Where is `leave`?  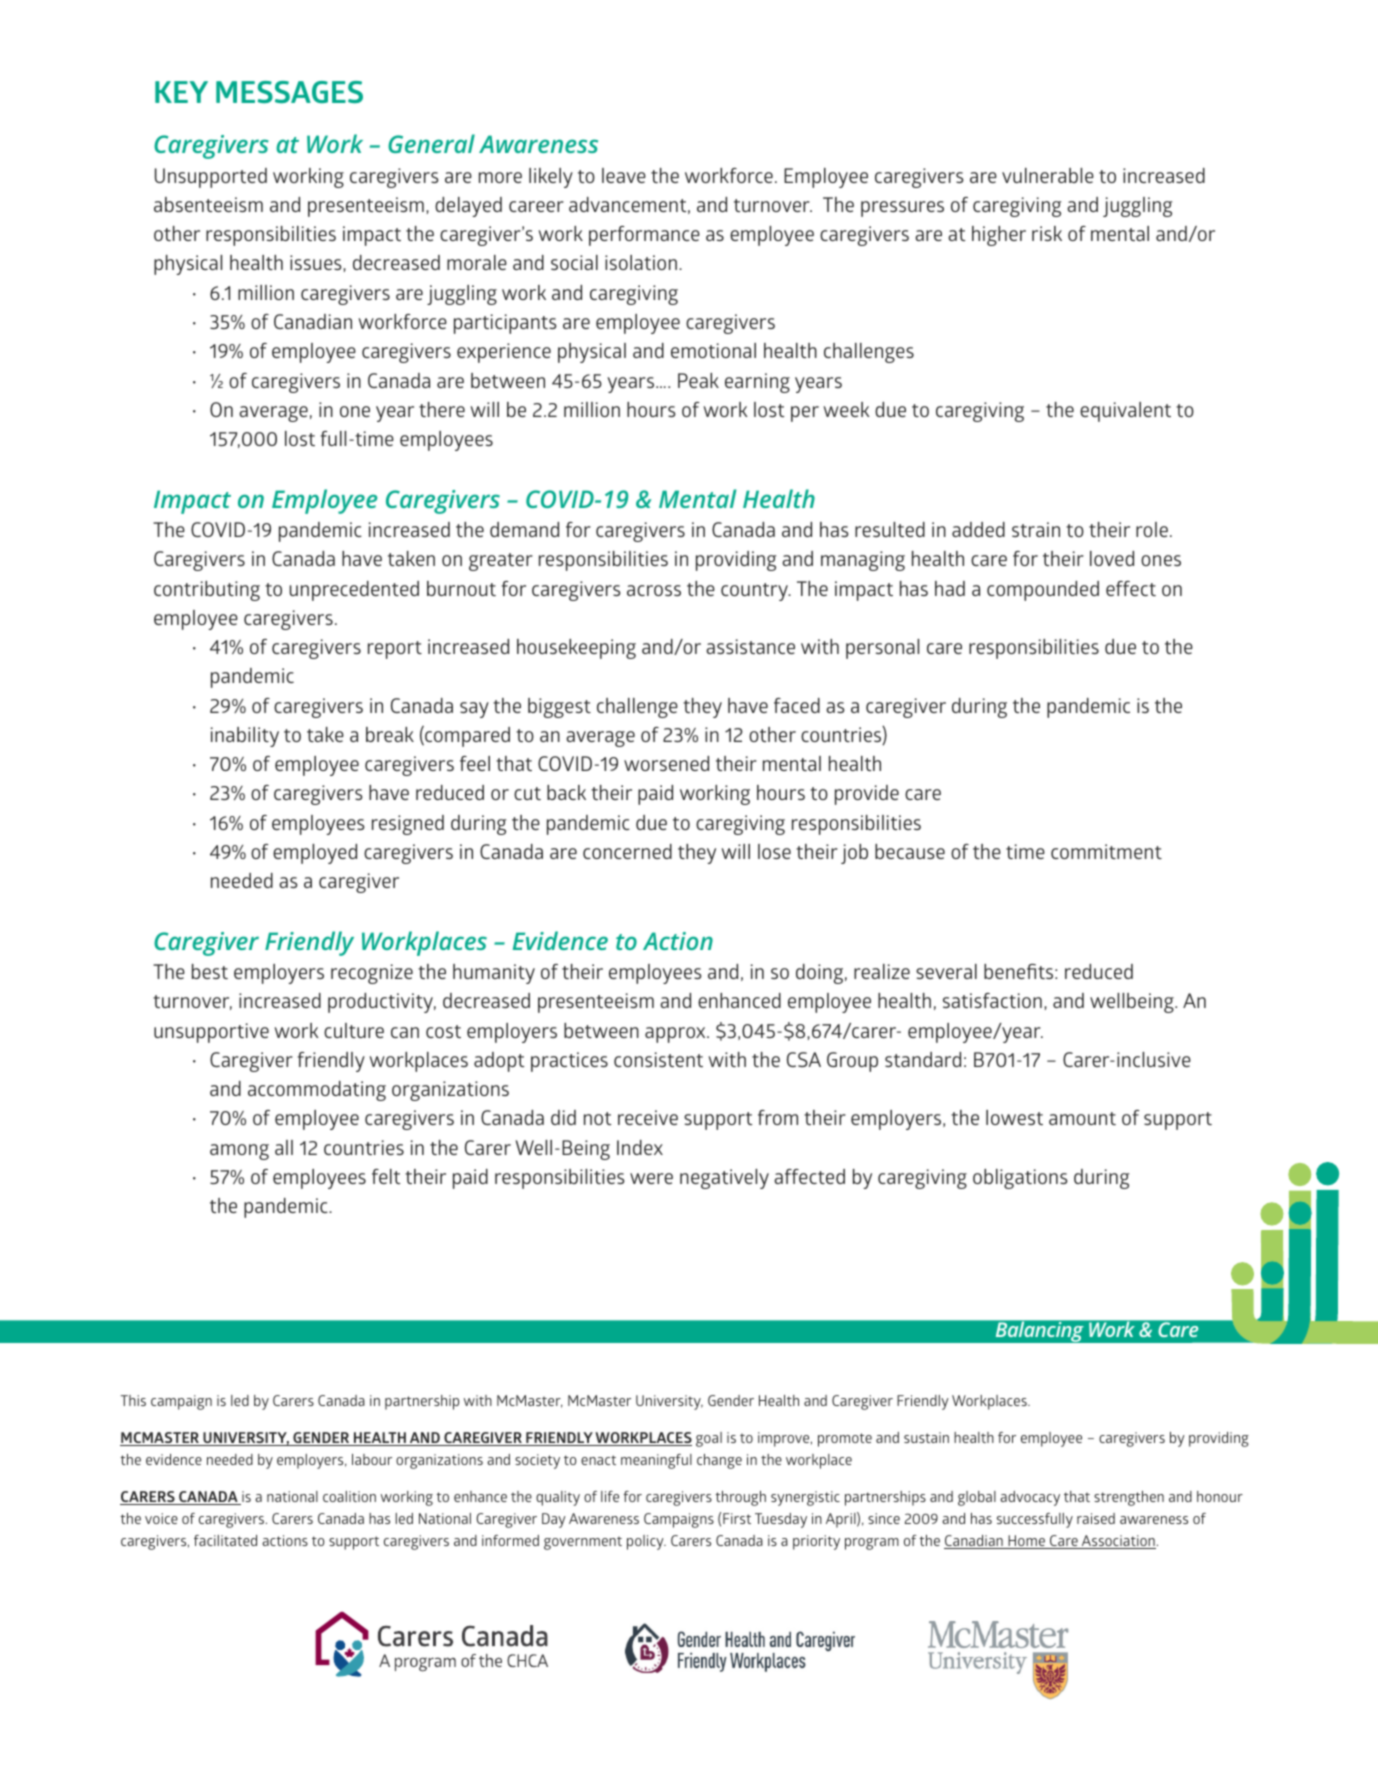 leave is located at coordinates (624, 175).
